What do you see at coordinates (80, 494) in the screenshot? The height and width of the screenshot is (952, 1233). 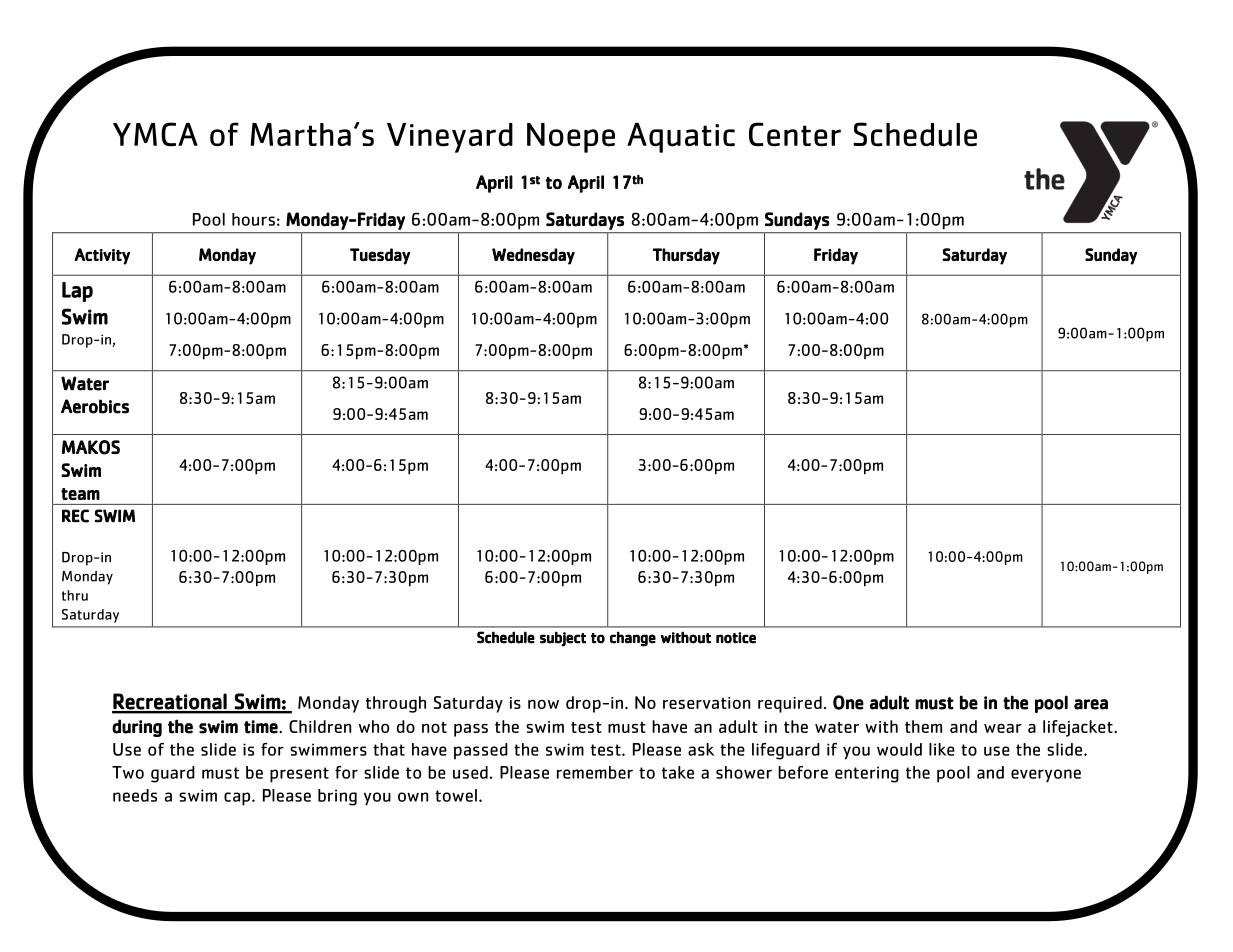 I see `team` at bounding box center [80, 494].
